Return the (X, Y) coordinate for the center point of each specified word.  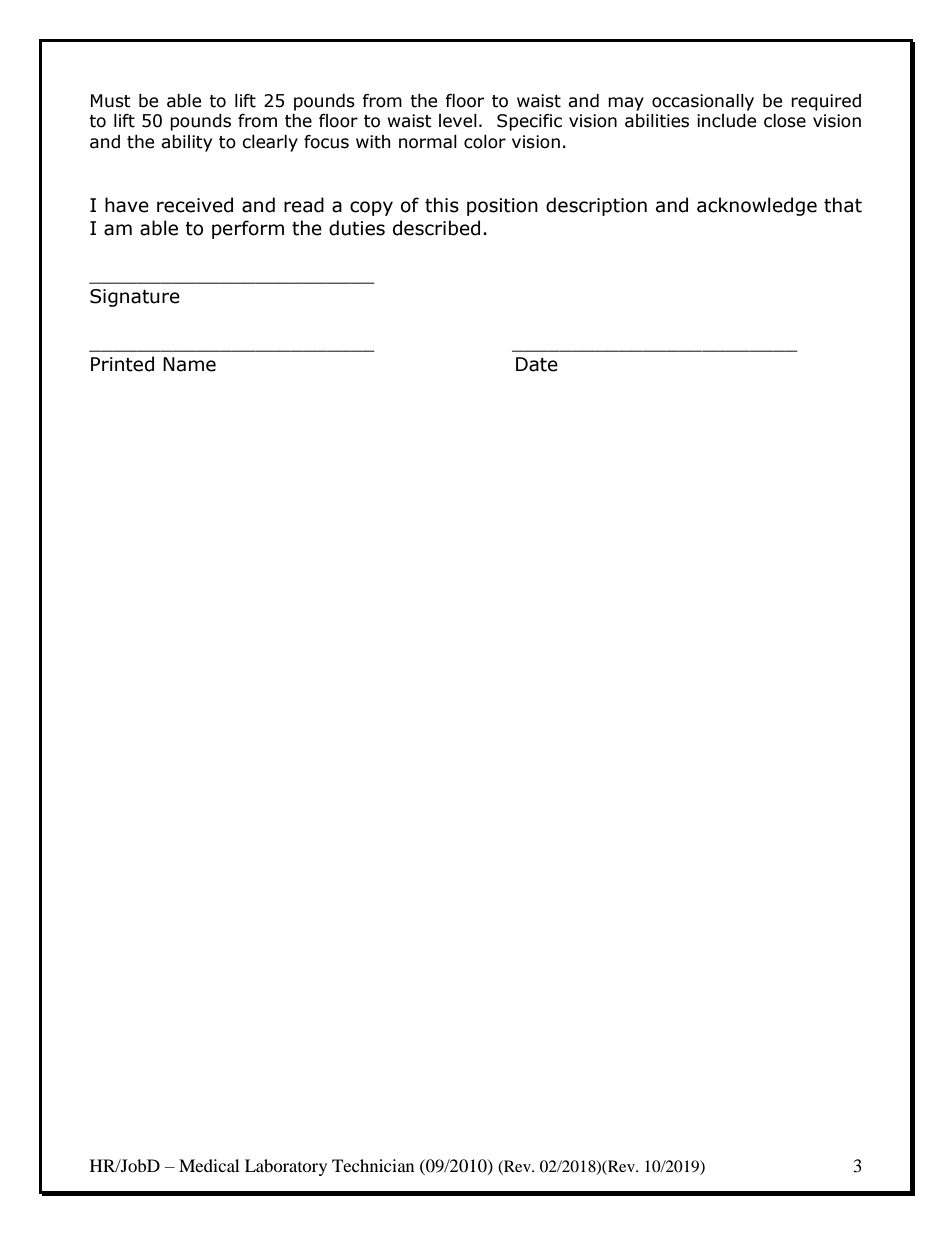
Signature (135, 298)
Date (537, 364)
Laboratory (286, 1167)
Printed (122, 364)
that (843, 205)
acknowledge (757, 206)
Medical (209, 1165)
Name (189, 364)
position (502, 207)
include (726, 121)
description (596, 206)
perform (248, 229)
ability (186, 143)
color (485, 142)
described (436, 228)
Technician (373, 1165)
